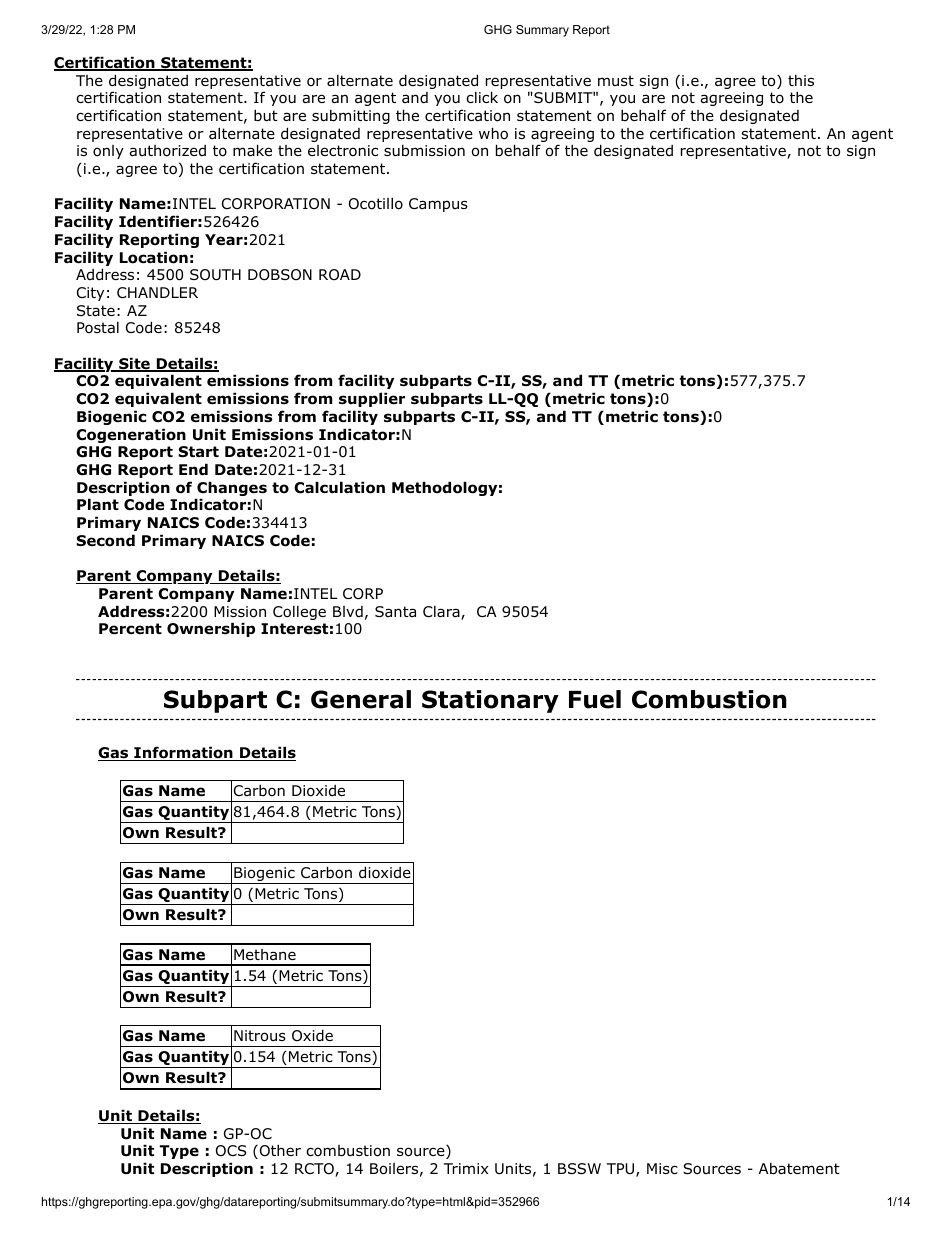  Describe the element at coordinates (442, 613) in the image. I see `Clara` at that location.
